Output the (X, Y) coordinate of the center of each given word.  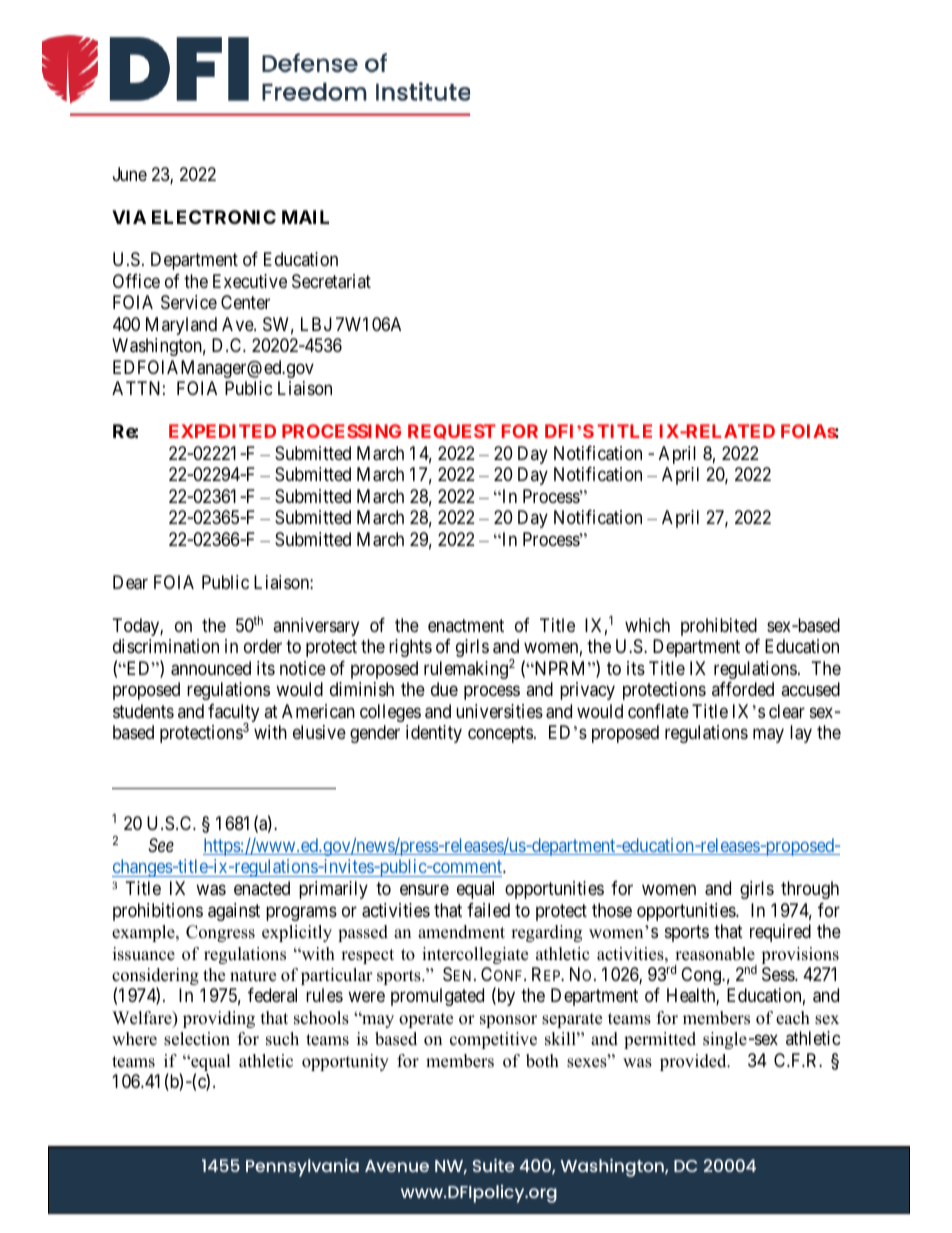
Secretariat (331, 281)
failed (488, 910)
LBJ (316, 324)
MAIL (305, 217)
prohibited (719, 627)
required (780, 933)
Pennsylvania (302, 1168)
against (234, 912)
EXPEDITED (222, 431)
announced (211, 668)
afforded (743, 689)
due (444, 689)
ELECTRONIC (214, 217)
